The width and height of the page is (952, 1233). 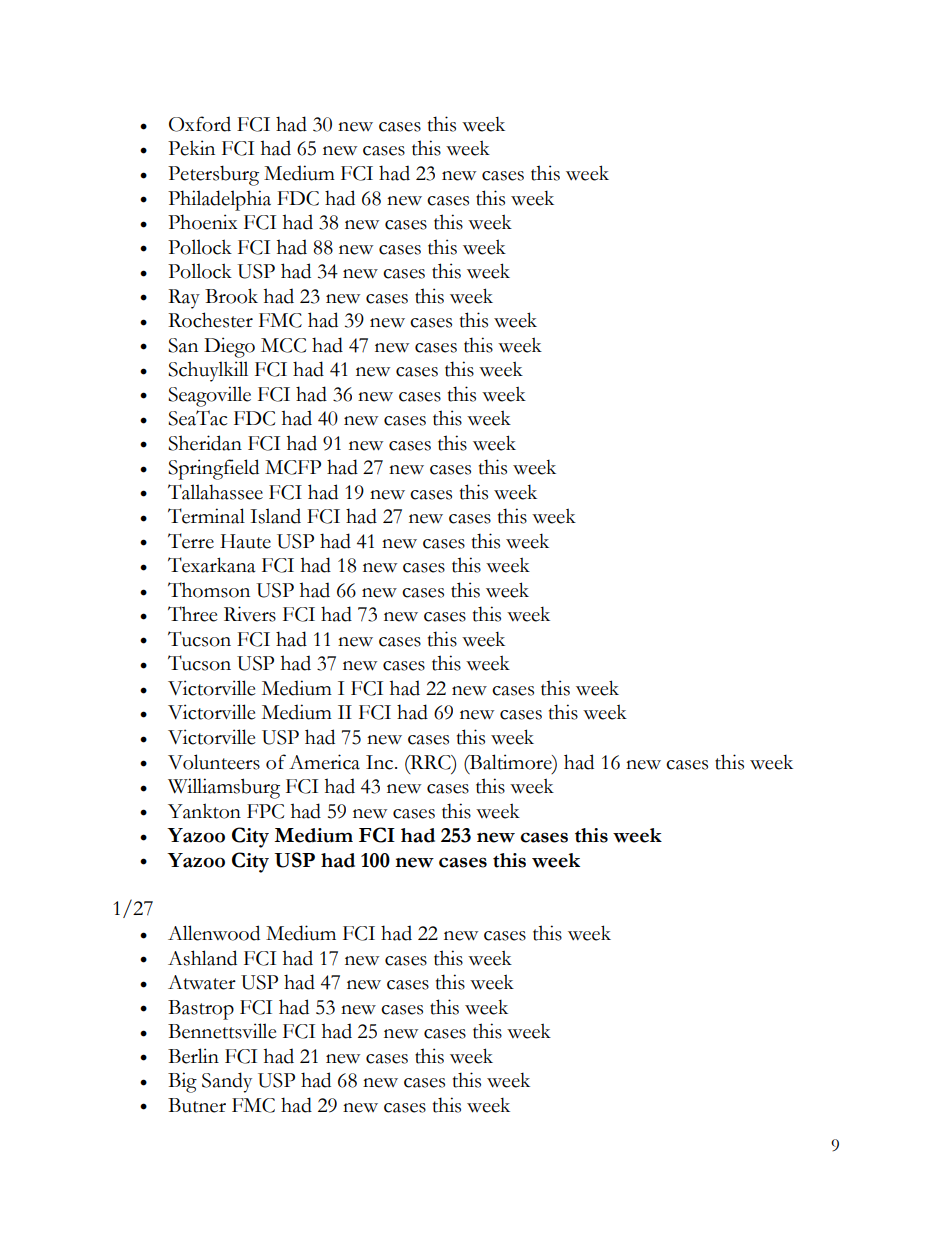 I want to click on FPC, so click(x=265, y=811).
